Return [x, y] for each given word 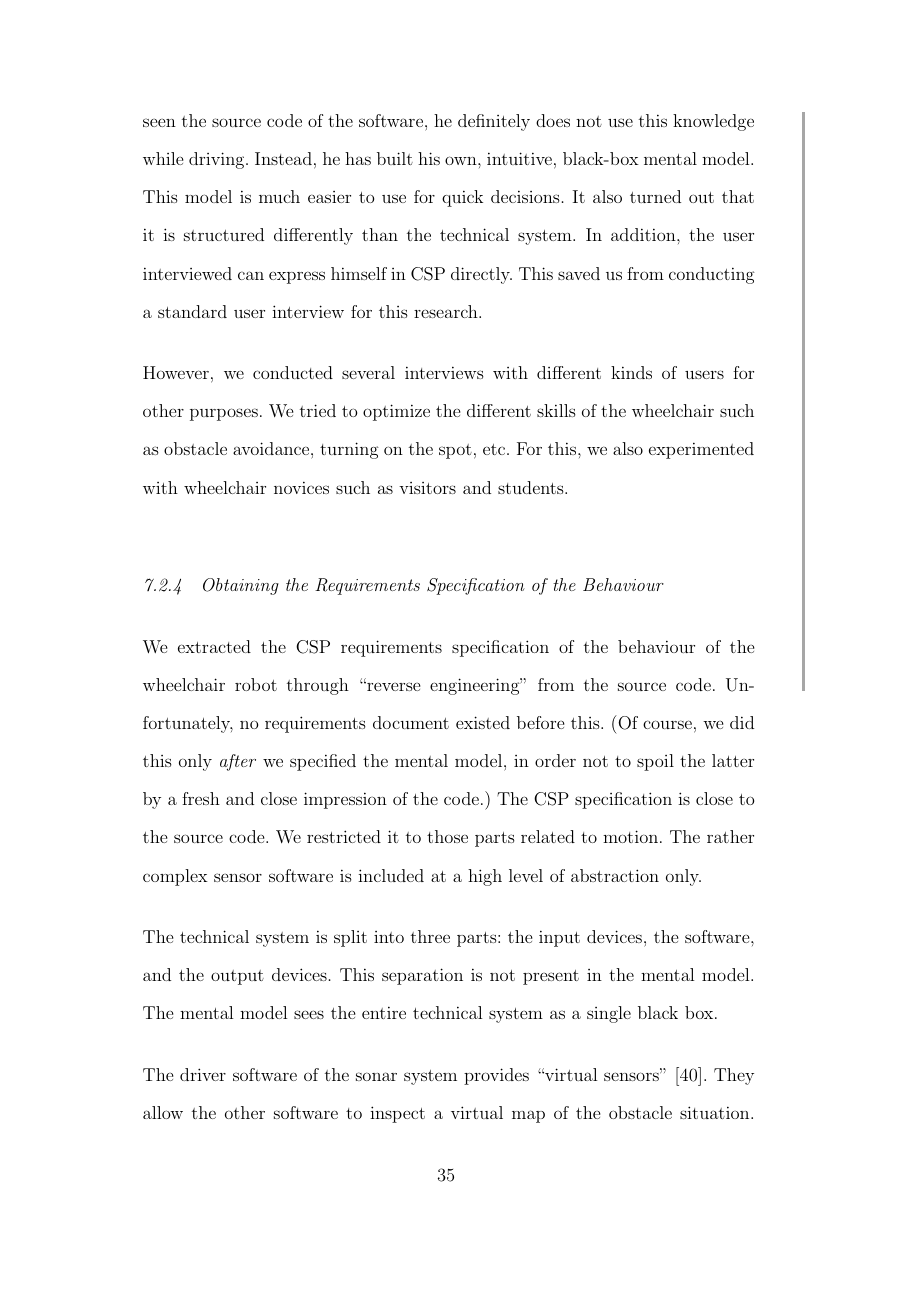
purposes [224, 414]
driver [203, 1074]
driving [218, 160]
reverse [392, 686]
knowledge [713, 122]
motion [632, 836]
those [447, 836]
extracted [214, 646]
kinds [631, 372]
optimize [396, 412]
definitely [494, 122]
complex [175, 877]
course [667, 724]
